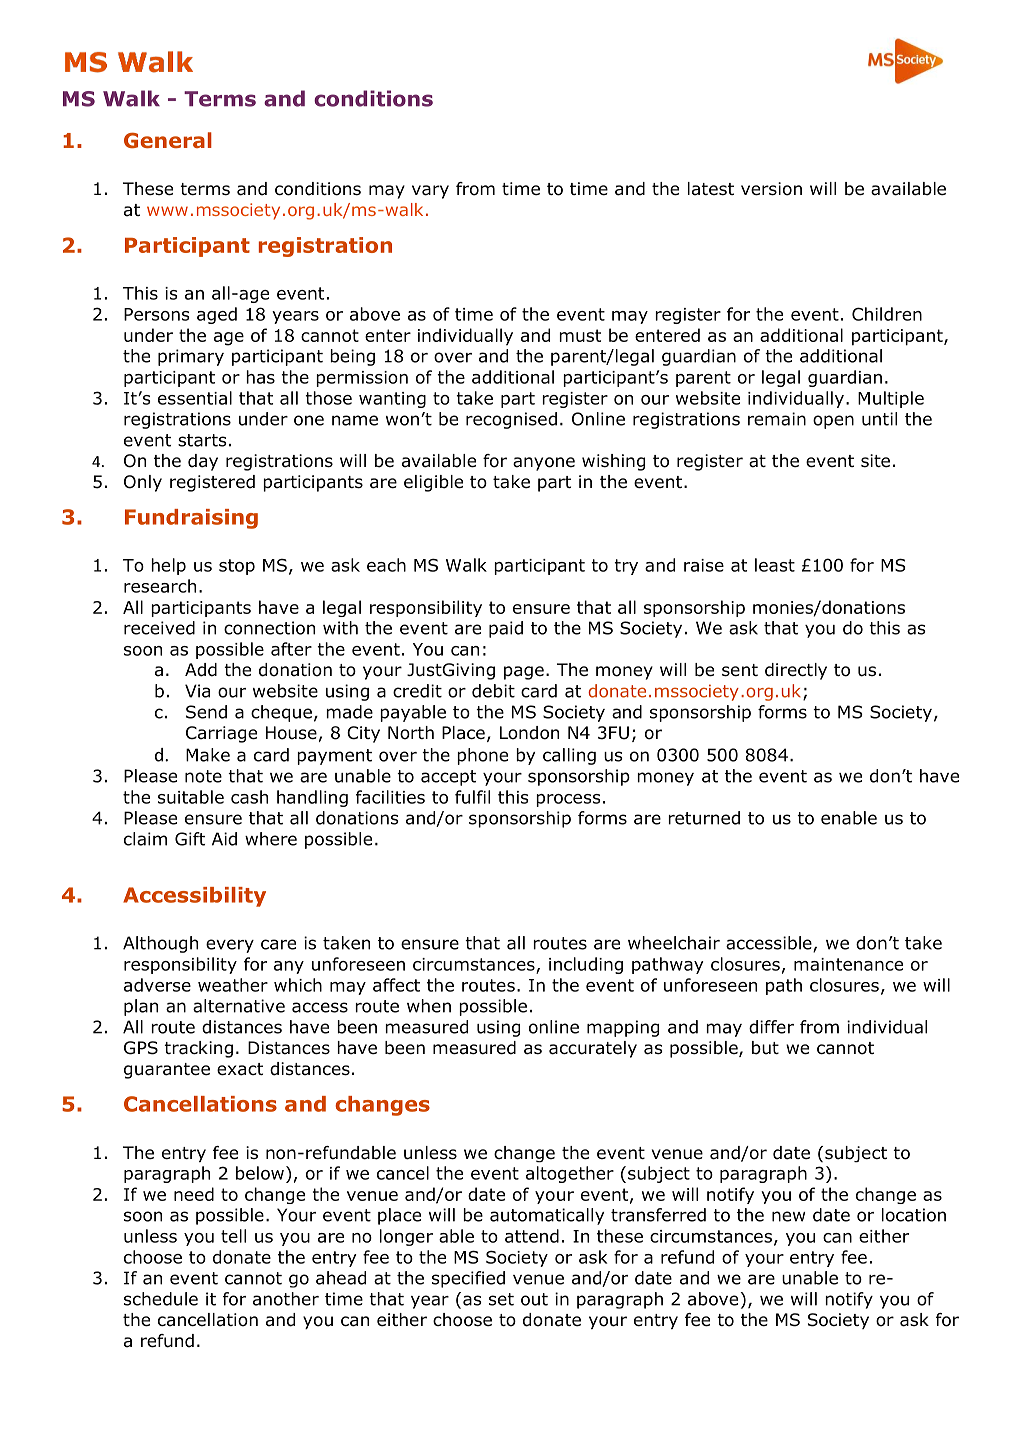  What do you see at coordinates (168, 140) in the screenshot?
I see `General` at bounding box center [168, 140].
